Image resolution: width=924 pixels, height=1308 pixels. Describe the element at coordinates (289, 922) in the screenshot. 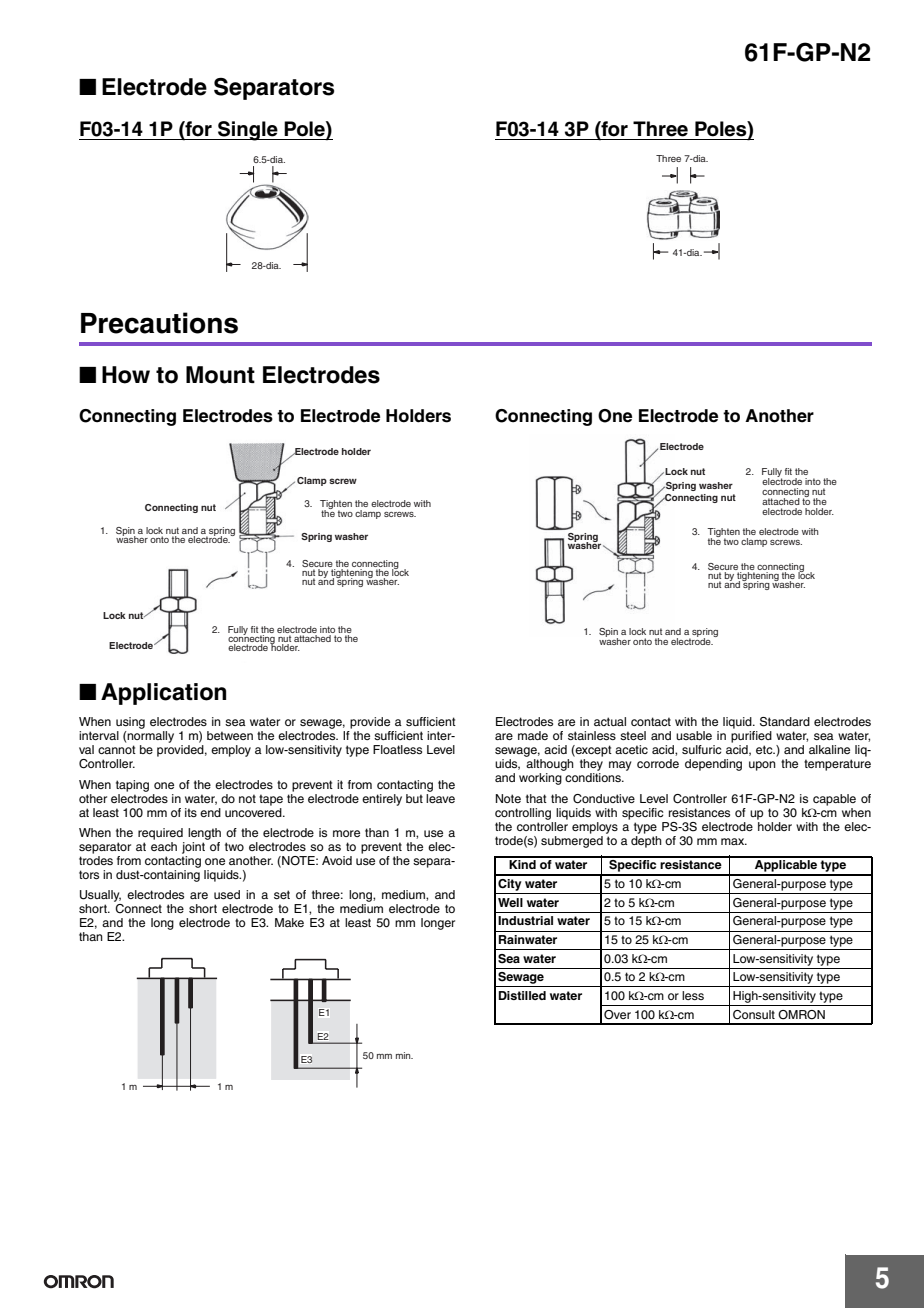

I see `Make` at that location.
